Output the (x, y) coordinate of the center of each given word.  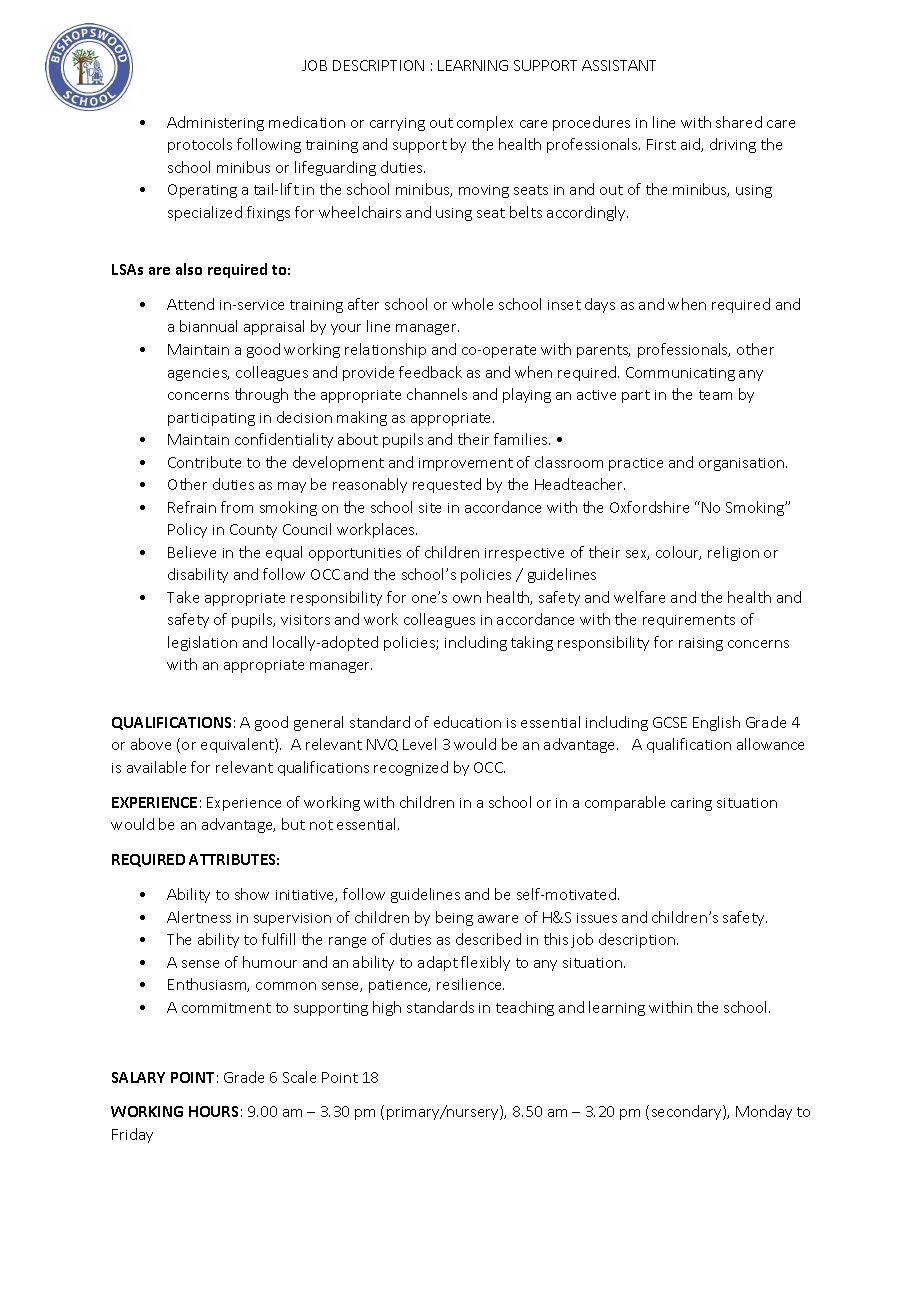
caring (691, 804)
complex (485, 123)
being (454, 918)
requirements (689, 621)
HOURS (213, 1111)
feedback (430, 372)
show (252, 894)
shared (739, 122)
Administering (215, 123)
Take (183, 597)
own (467, 599)
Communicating (680, 374)
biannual (208, 326)
